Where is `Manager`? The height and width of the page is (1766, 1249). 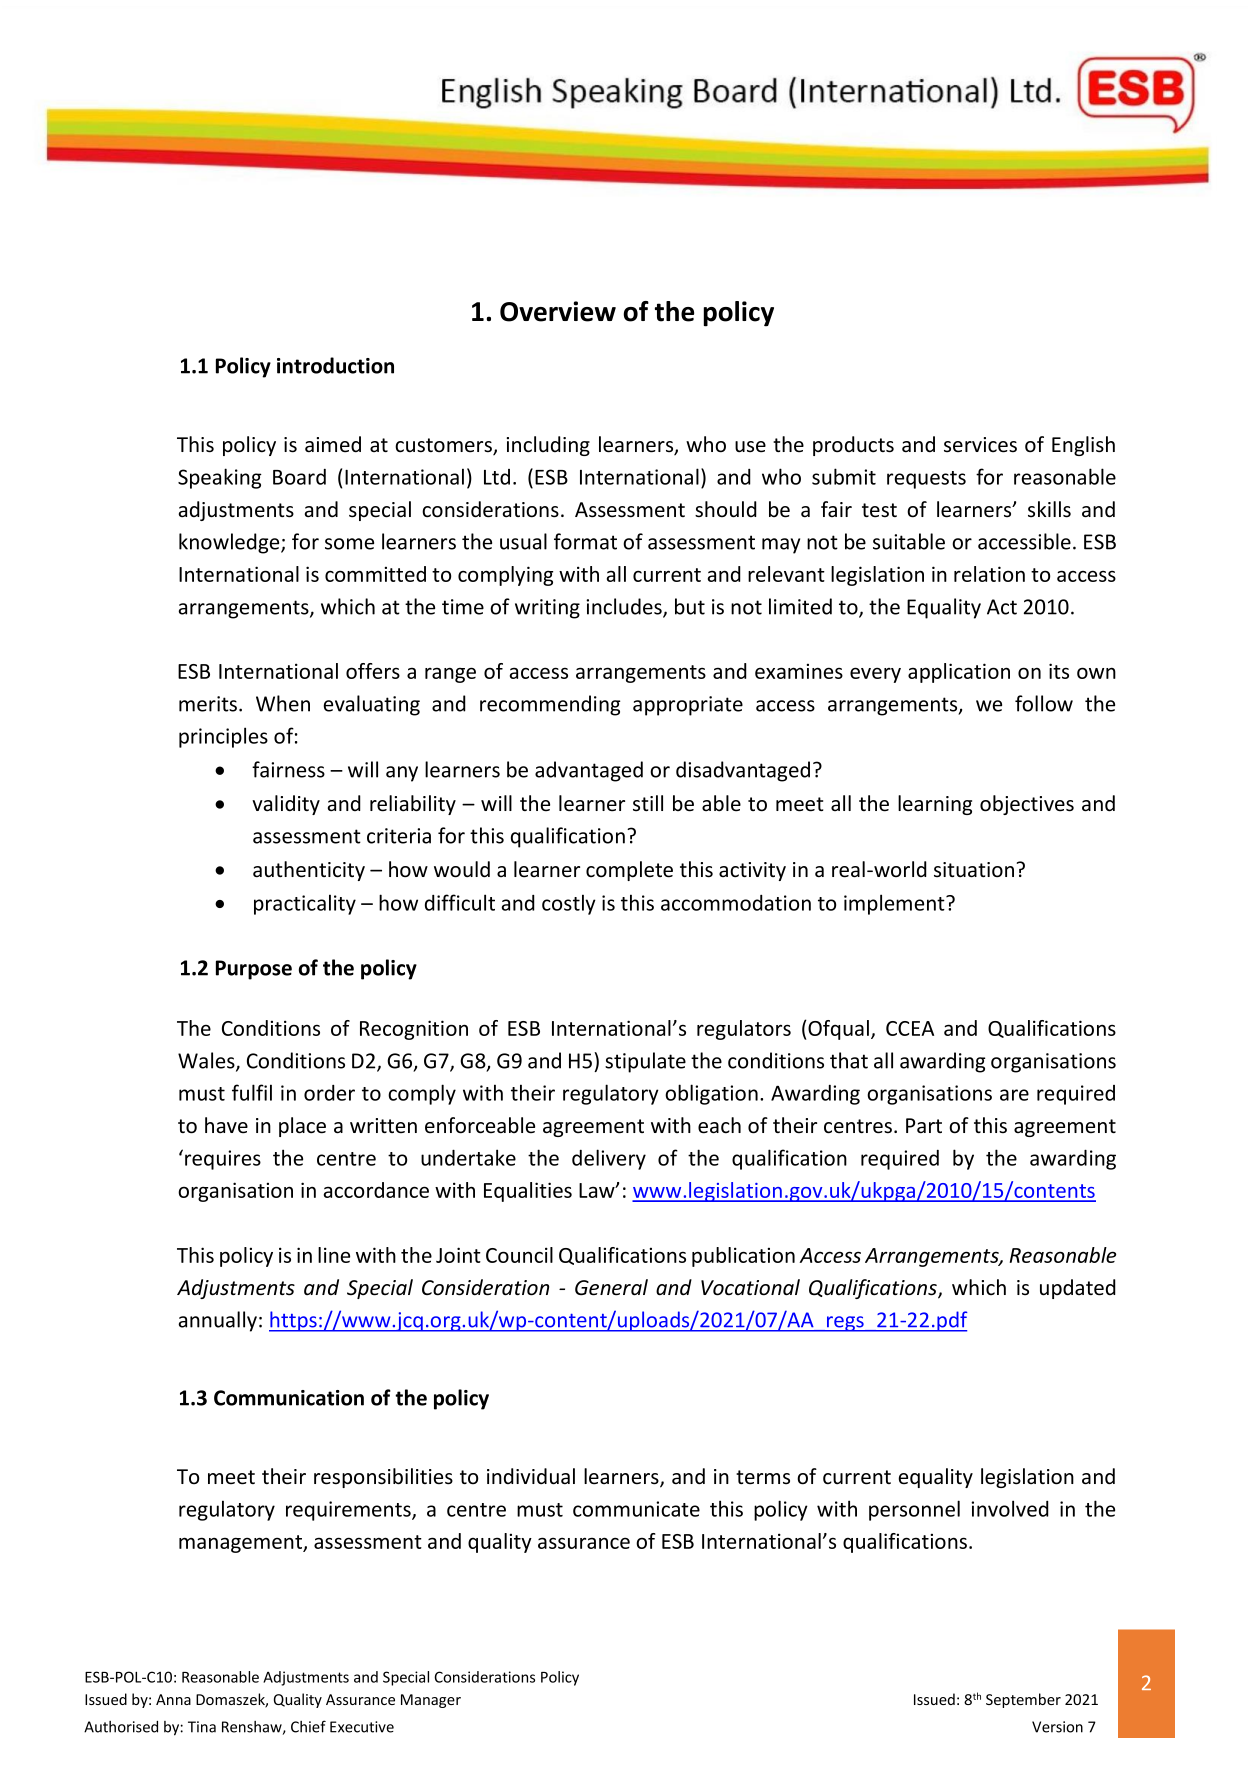
Manager is located at coordinates (431, 1701).
